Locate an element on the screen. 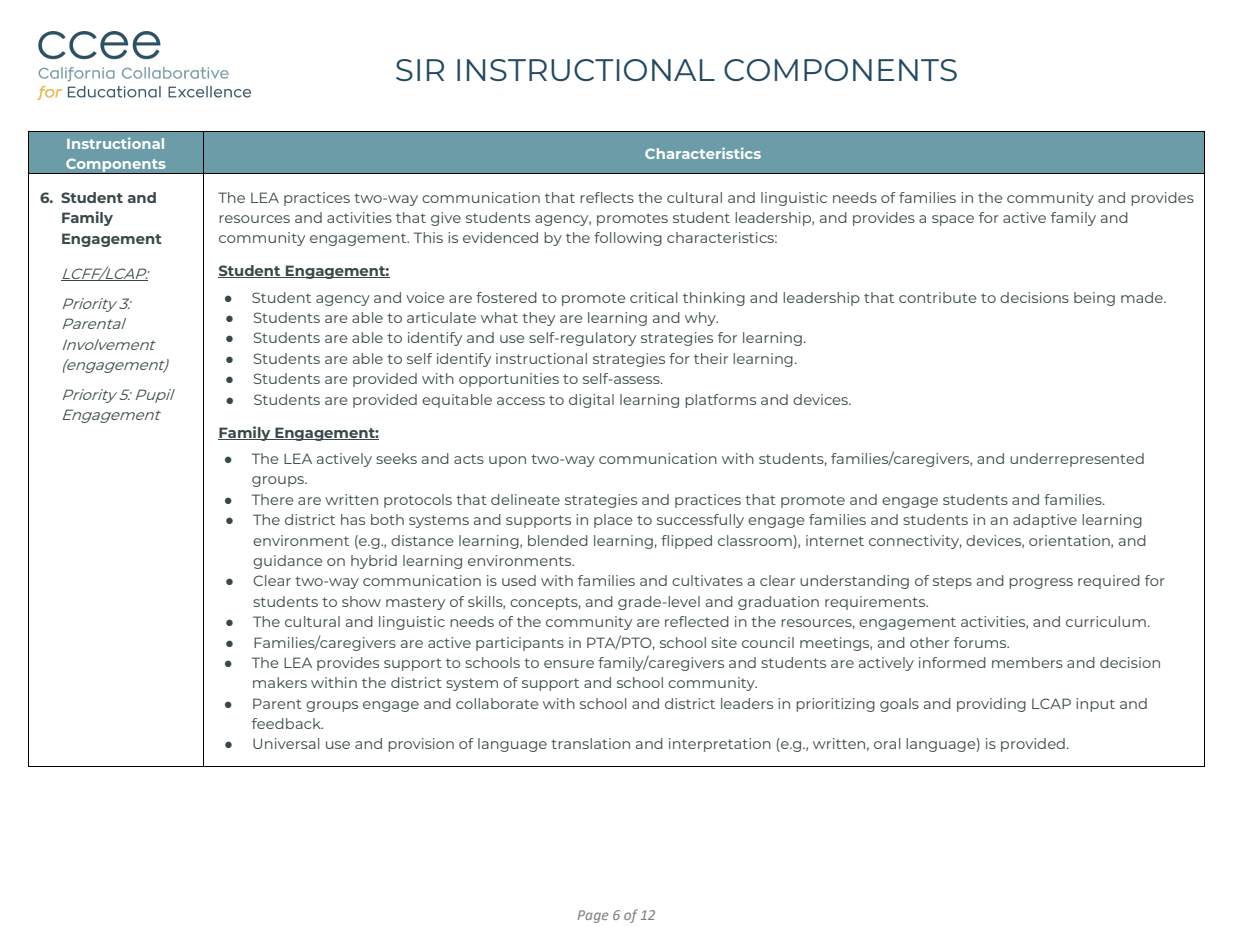 Image resolution: width=1233 pixels, height=952 pixels. Page is located at coordinates (593, 916).
